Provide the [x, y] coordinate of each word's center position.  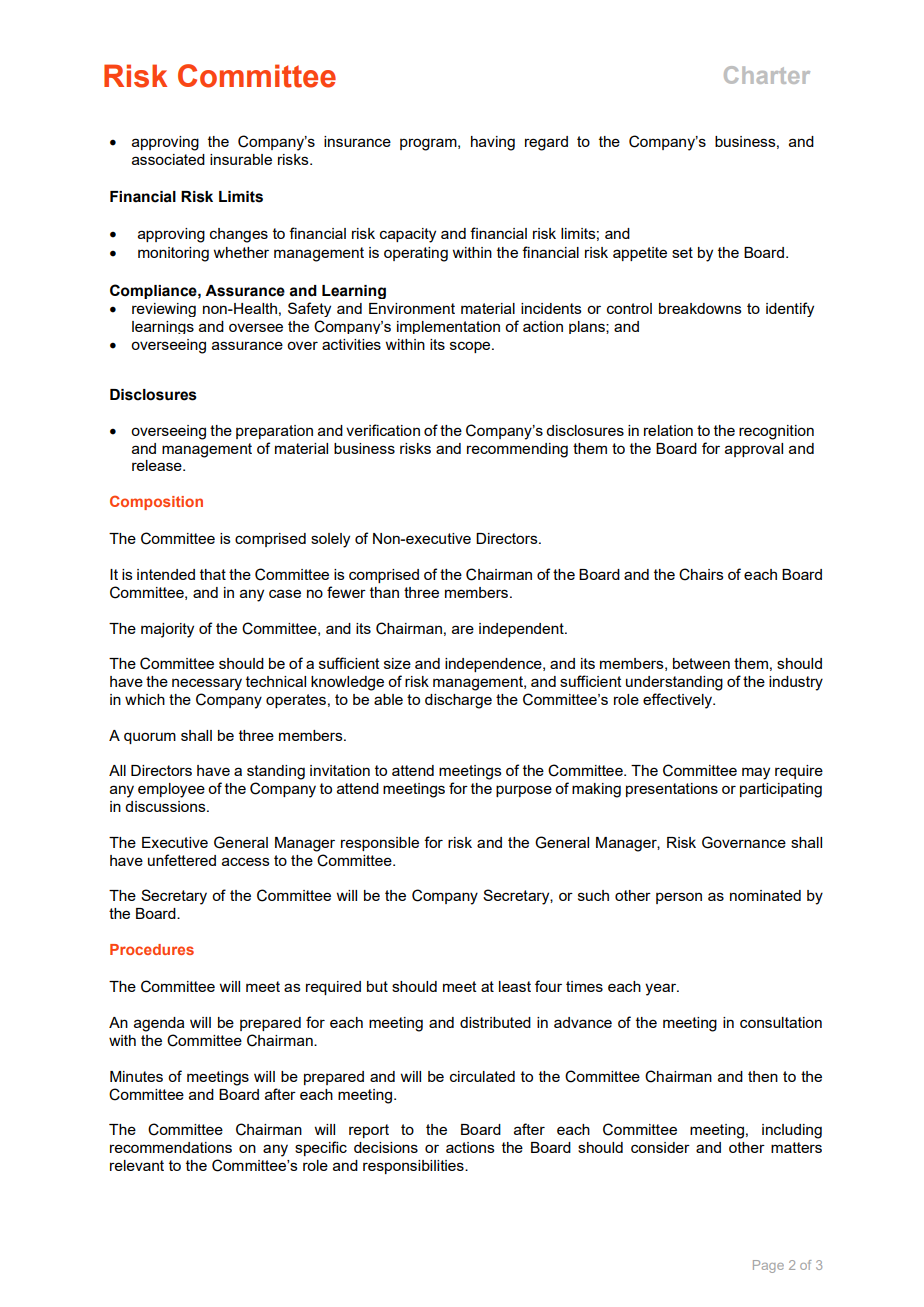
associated [168, 159]
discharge [458, 701]
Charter [767, 75]
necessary [207, 684]
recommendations [171, 1147]
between [701, 663]
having [493, 143]
